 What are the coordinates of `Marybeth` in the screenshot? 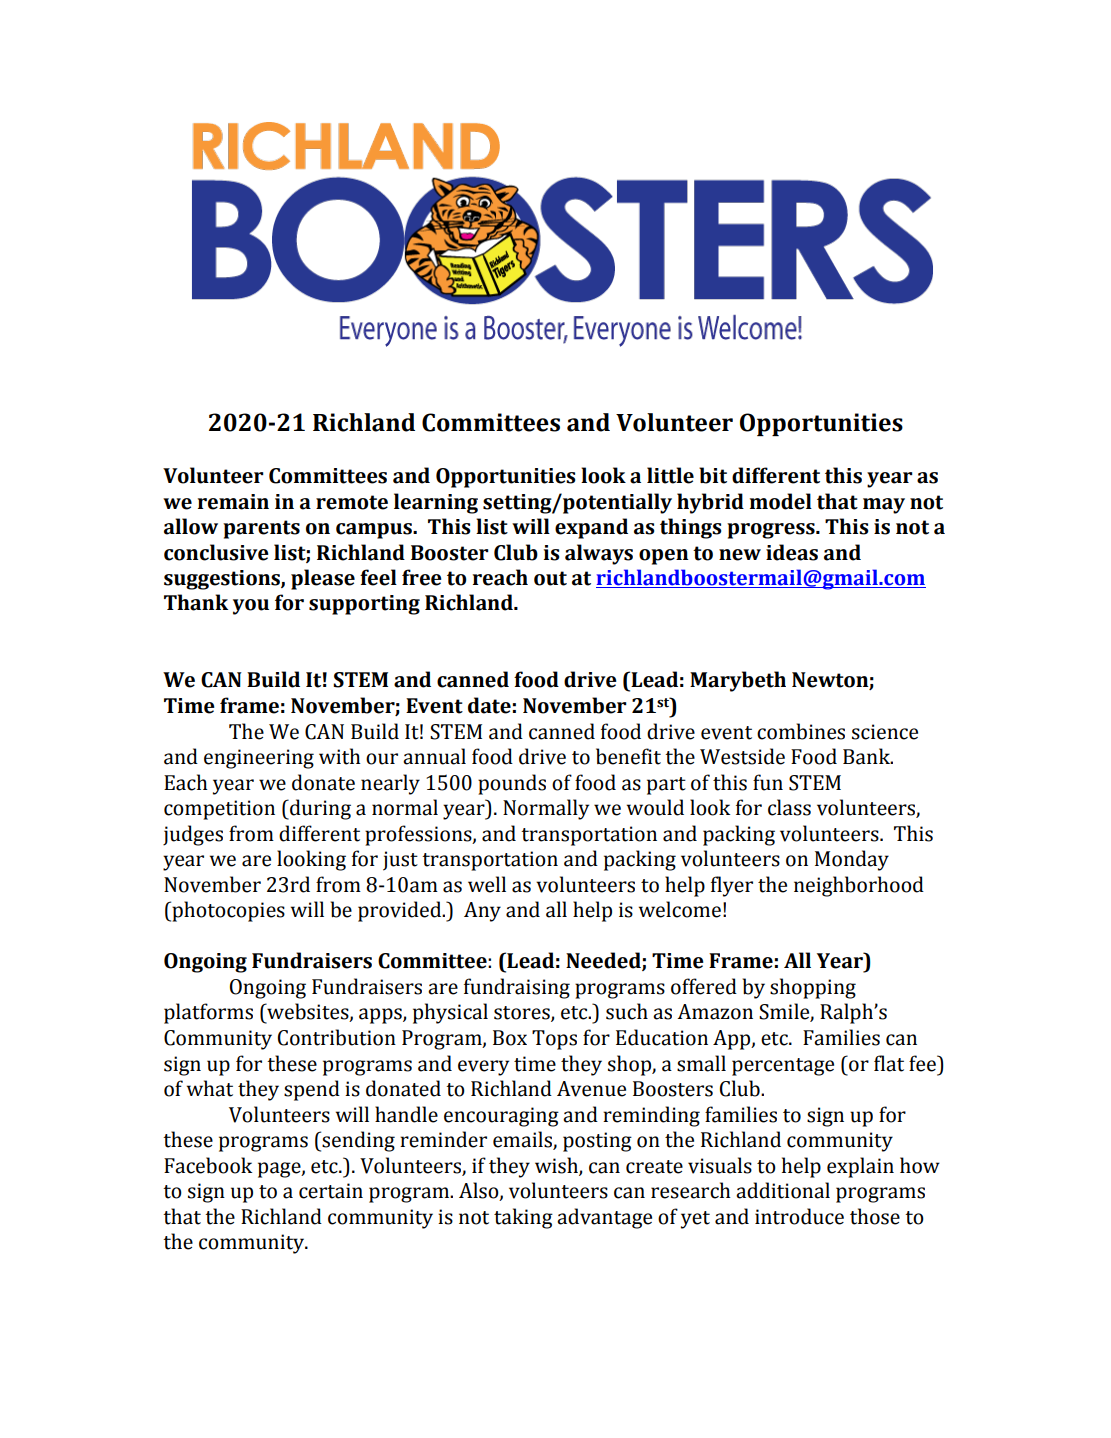 It's located at (738, 681).
